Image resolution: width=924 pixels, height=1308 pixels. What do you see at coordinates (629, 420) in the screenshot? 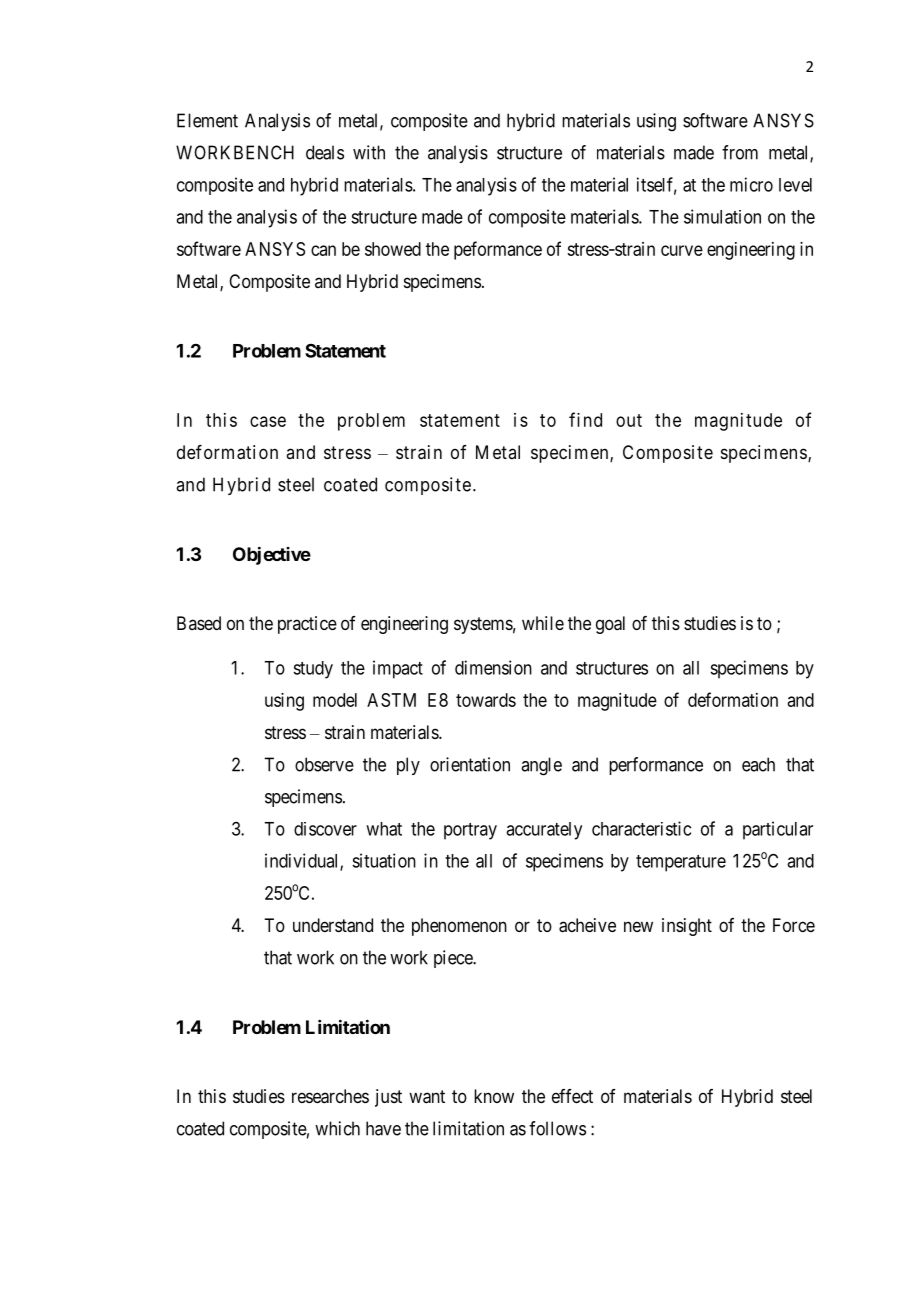
I see `out` at bounding box center [629, 420].
